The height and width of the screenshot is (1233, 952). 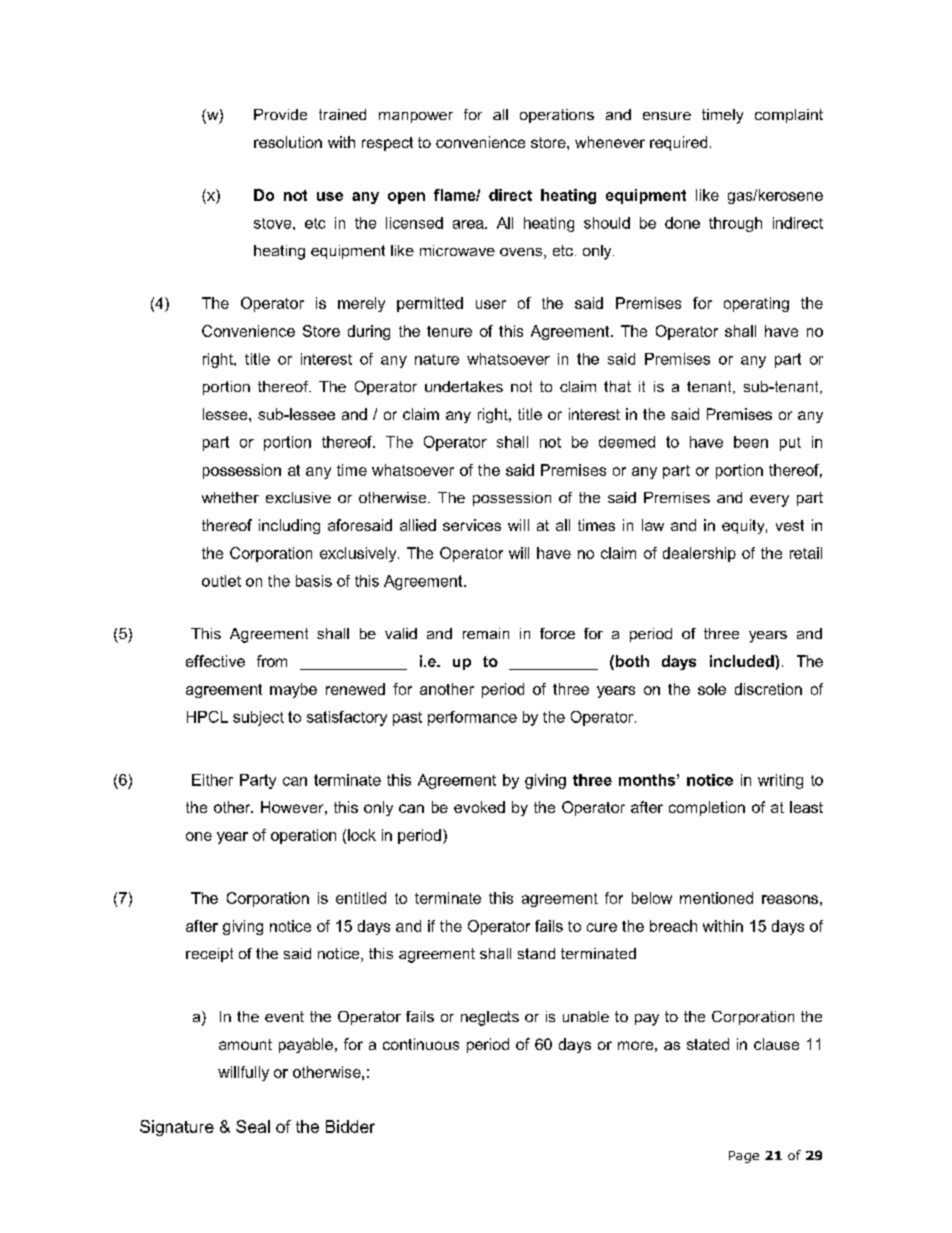 I want to click on stand, so click(x=536, y=953).
